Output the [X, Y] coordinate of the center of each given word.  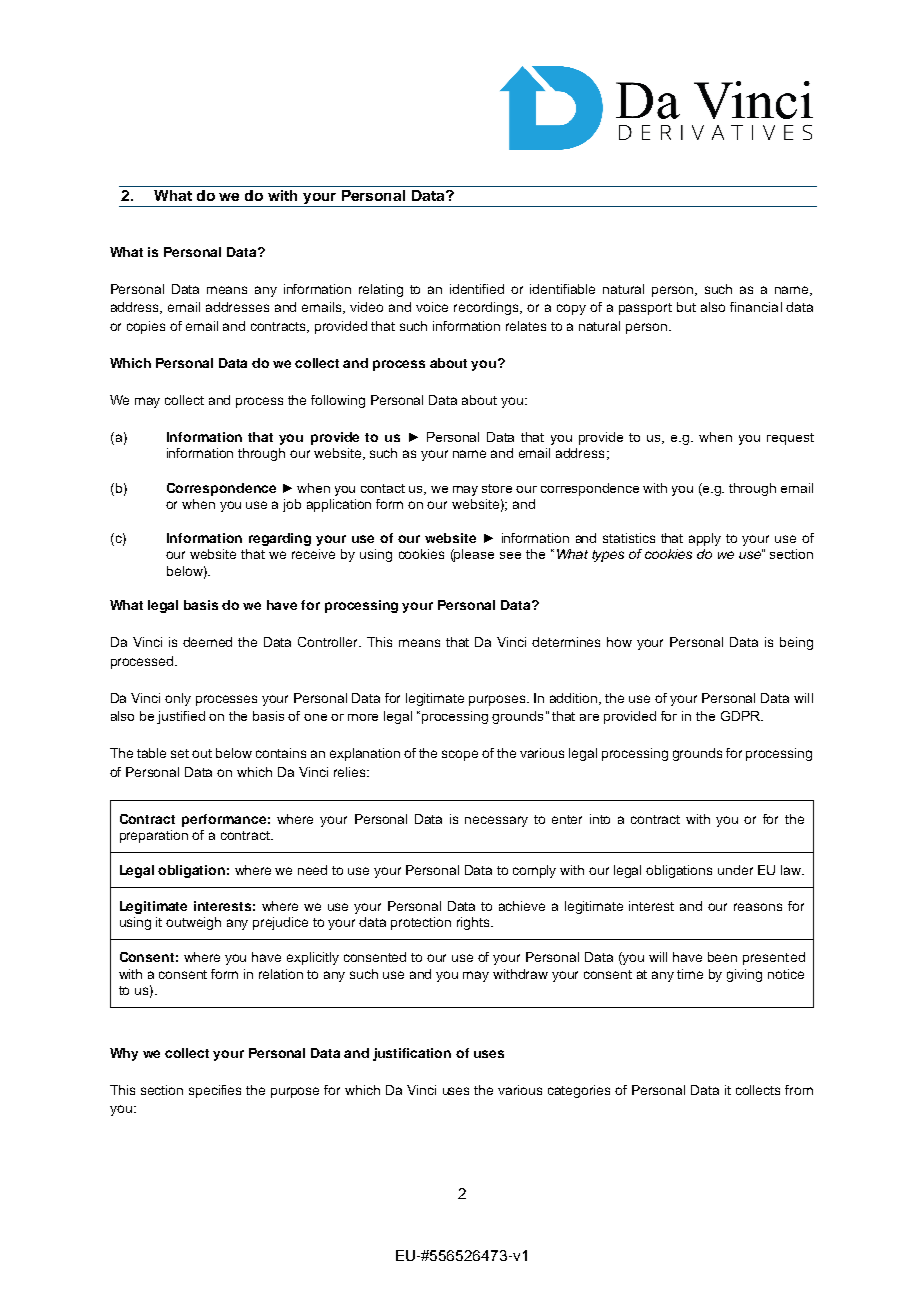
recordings [487, 308]
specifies [215, 1091]
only [178, 699]
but [686, 307]
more [363, 717]
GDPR [741, 716]
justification [412, 1054]
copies [146, 327]
